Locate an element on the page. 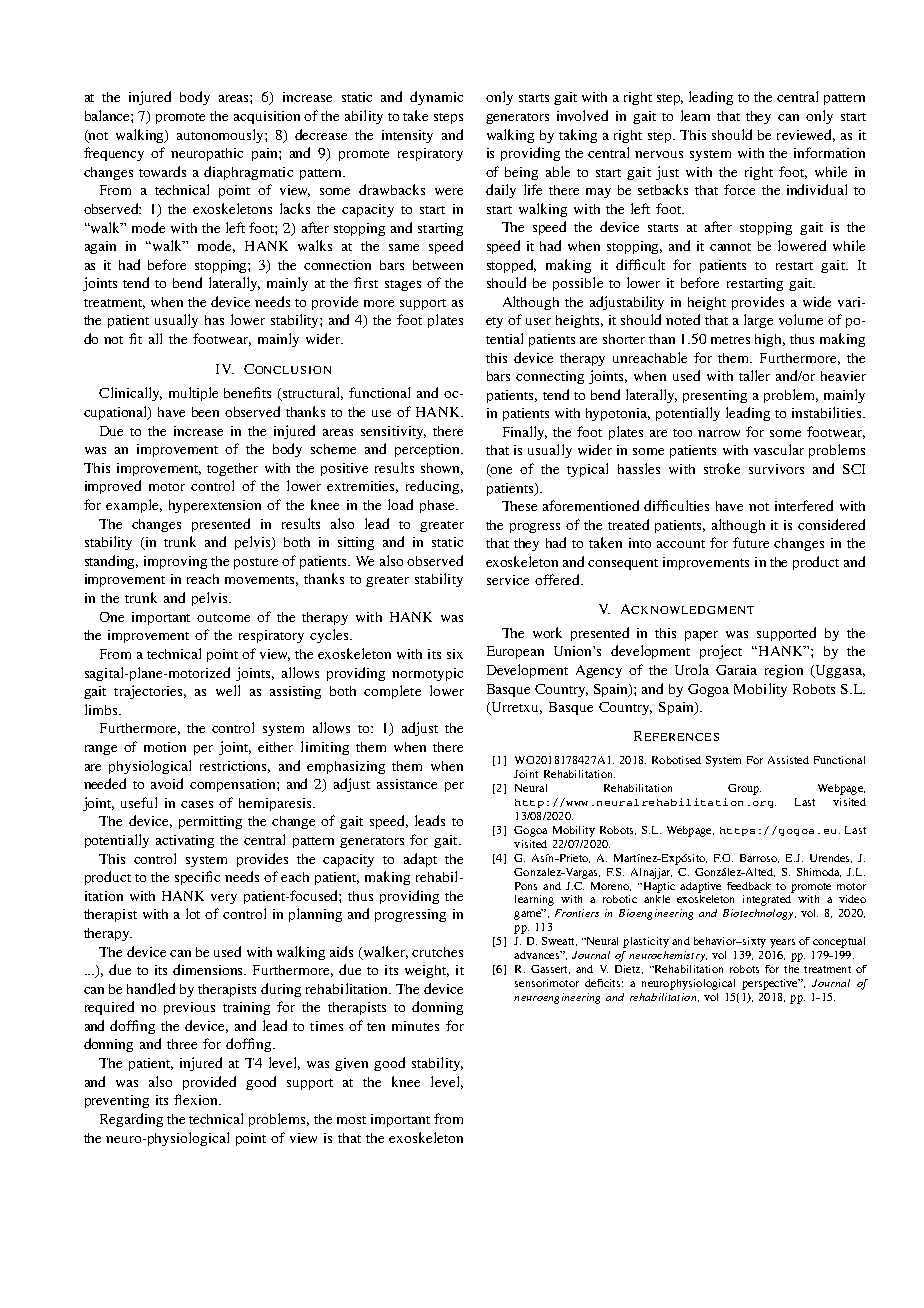  interfered is located at coordinates (804, 505).
